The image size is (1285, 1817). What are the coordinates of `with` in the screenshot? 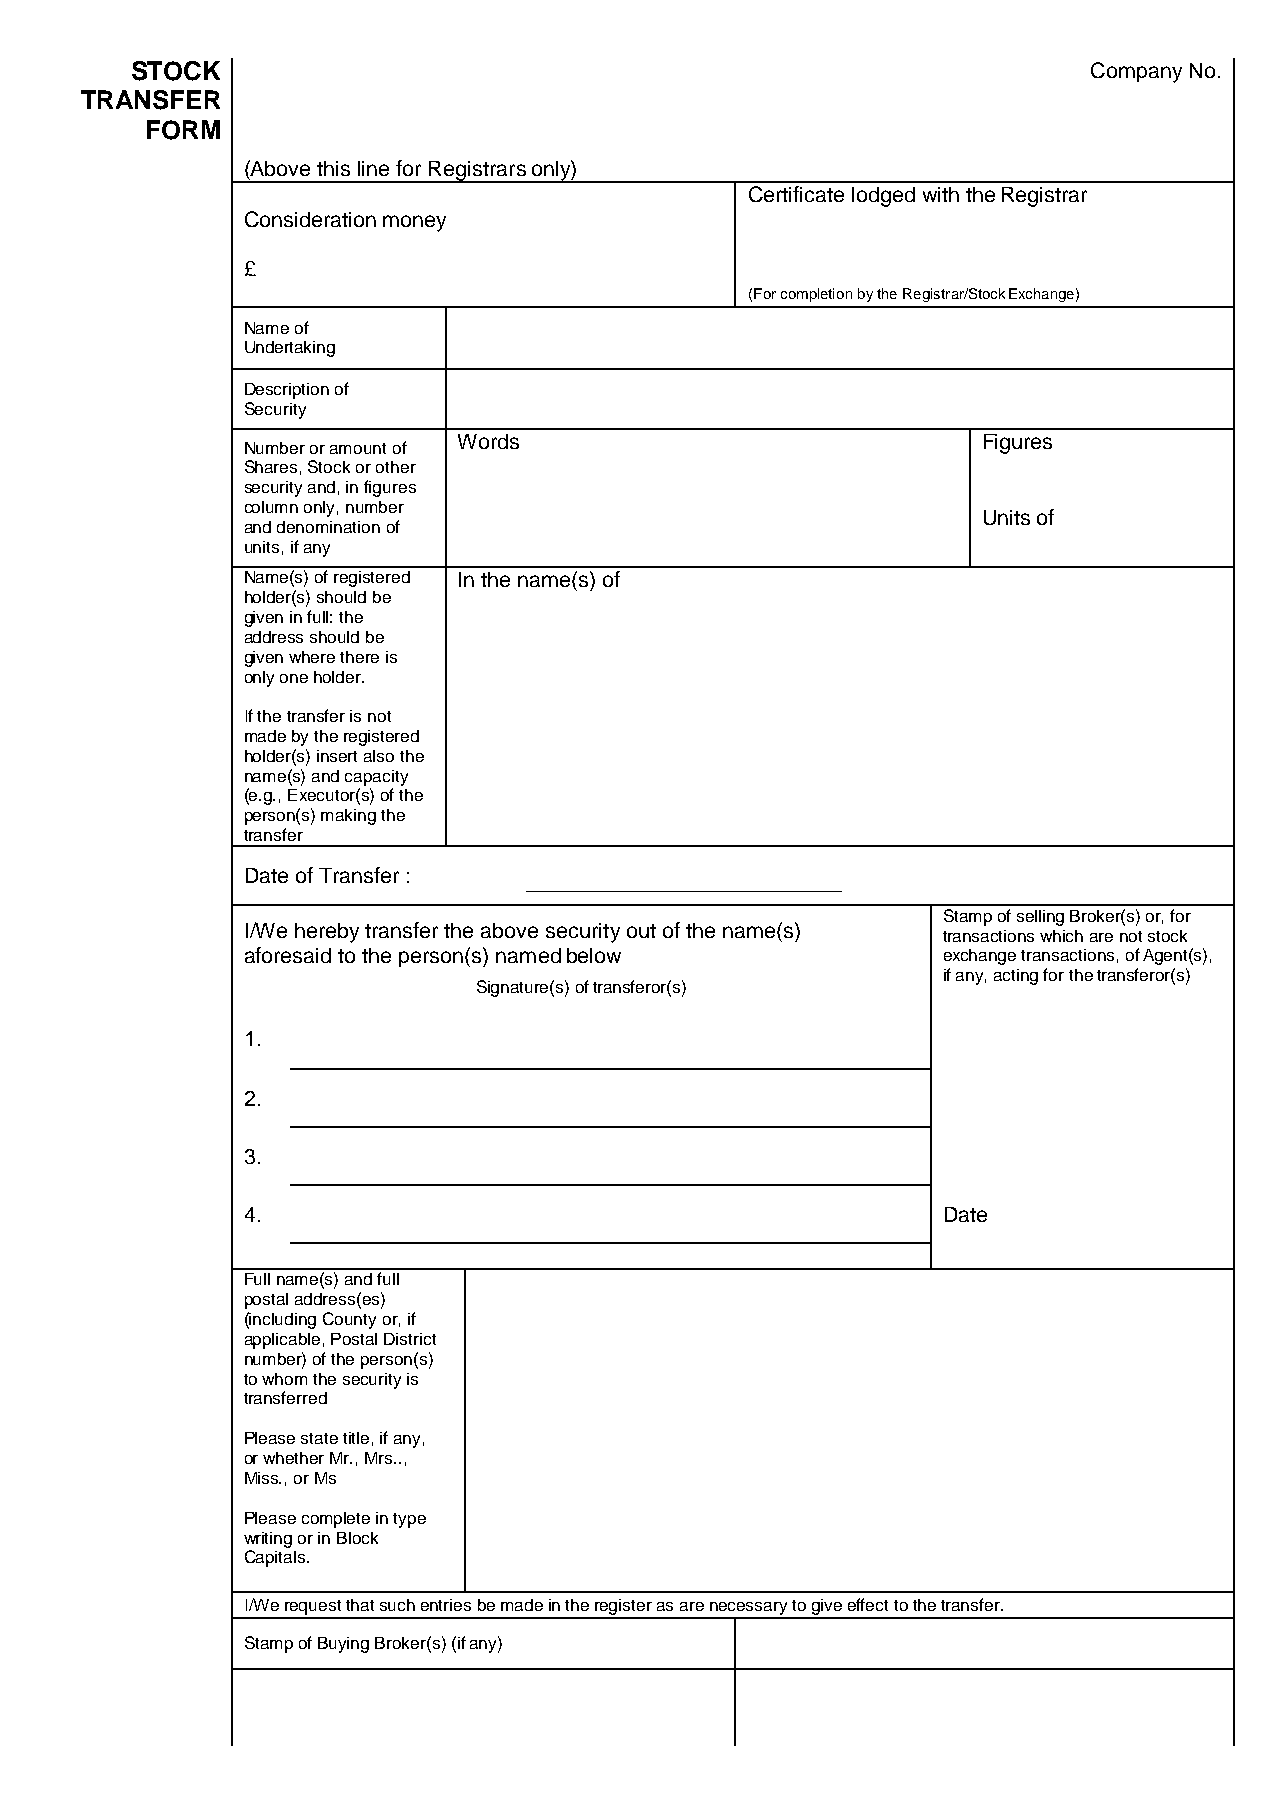 It's located at (941, 194).
